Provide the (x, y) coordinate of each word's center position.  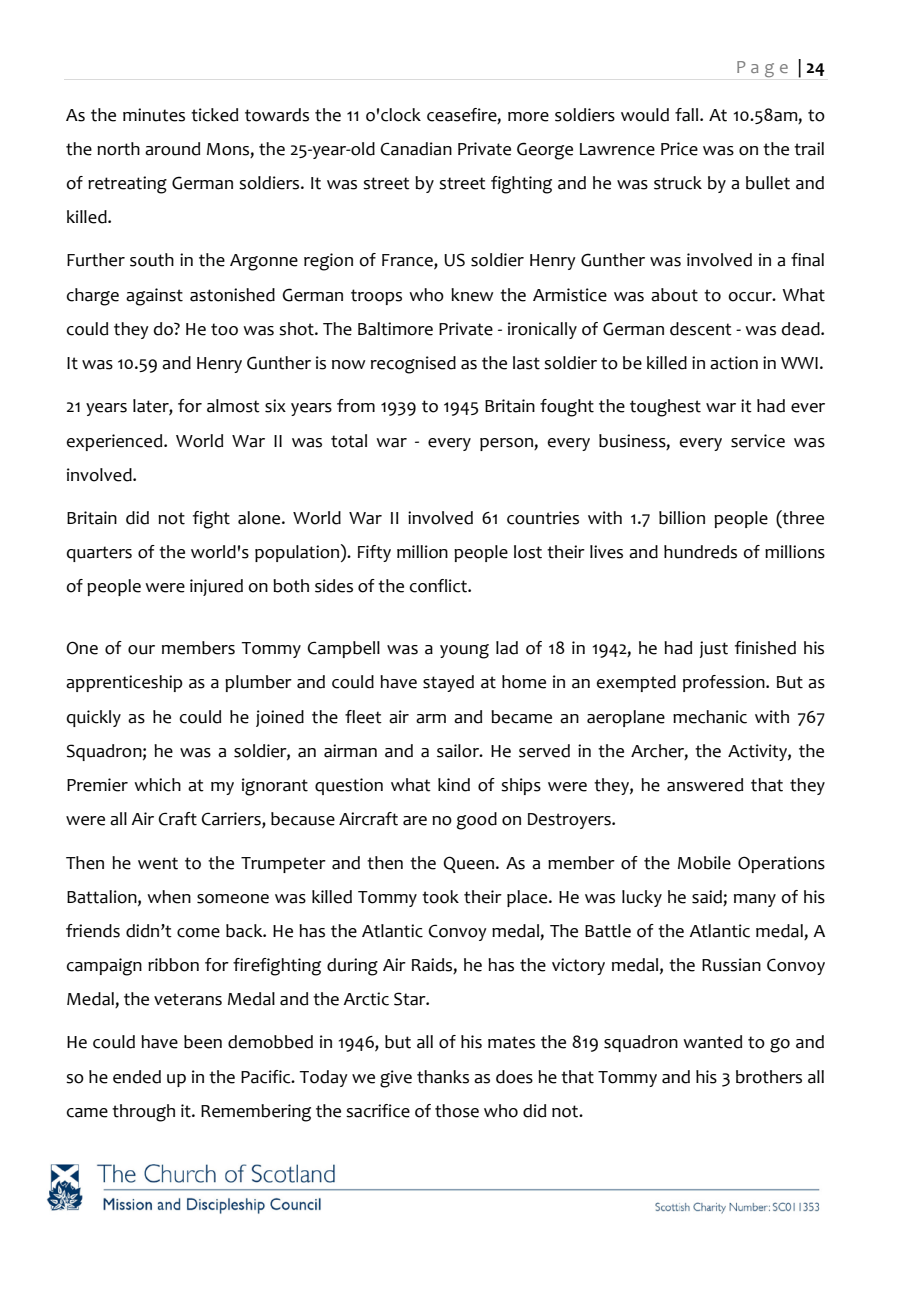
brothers (769, 1077)
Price (679, 149)
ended (137, 1077)
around (172, 149)
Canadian (416, 149)
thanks (443, 1077)
